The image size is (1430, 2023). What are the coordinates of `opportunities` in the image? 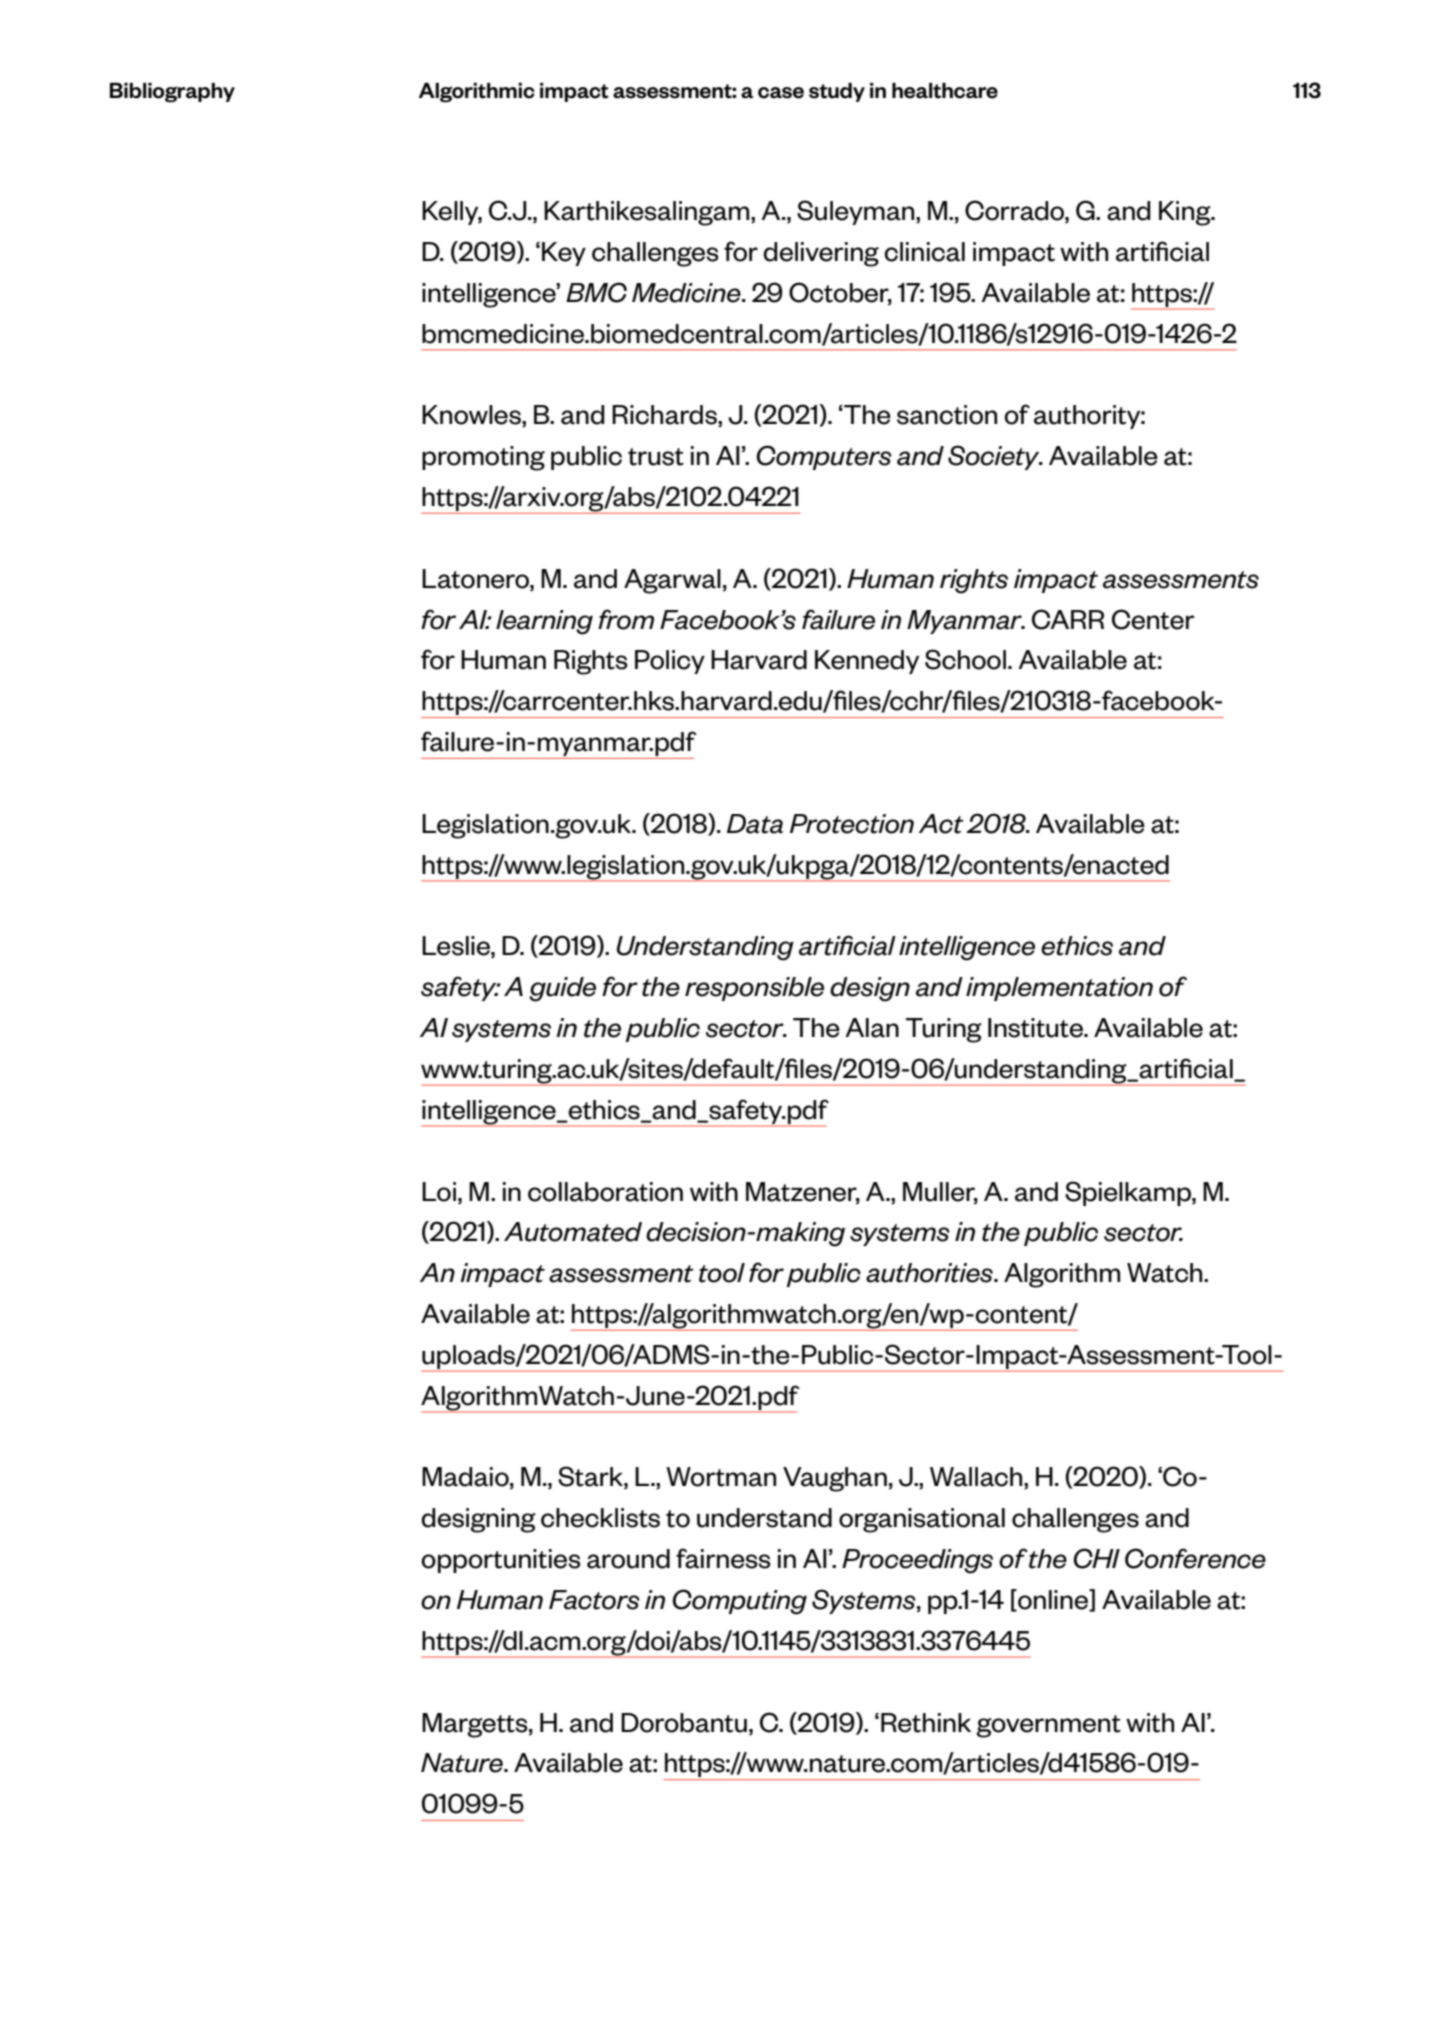 It's located at (501, 1561).
